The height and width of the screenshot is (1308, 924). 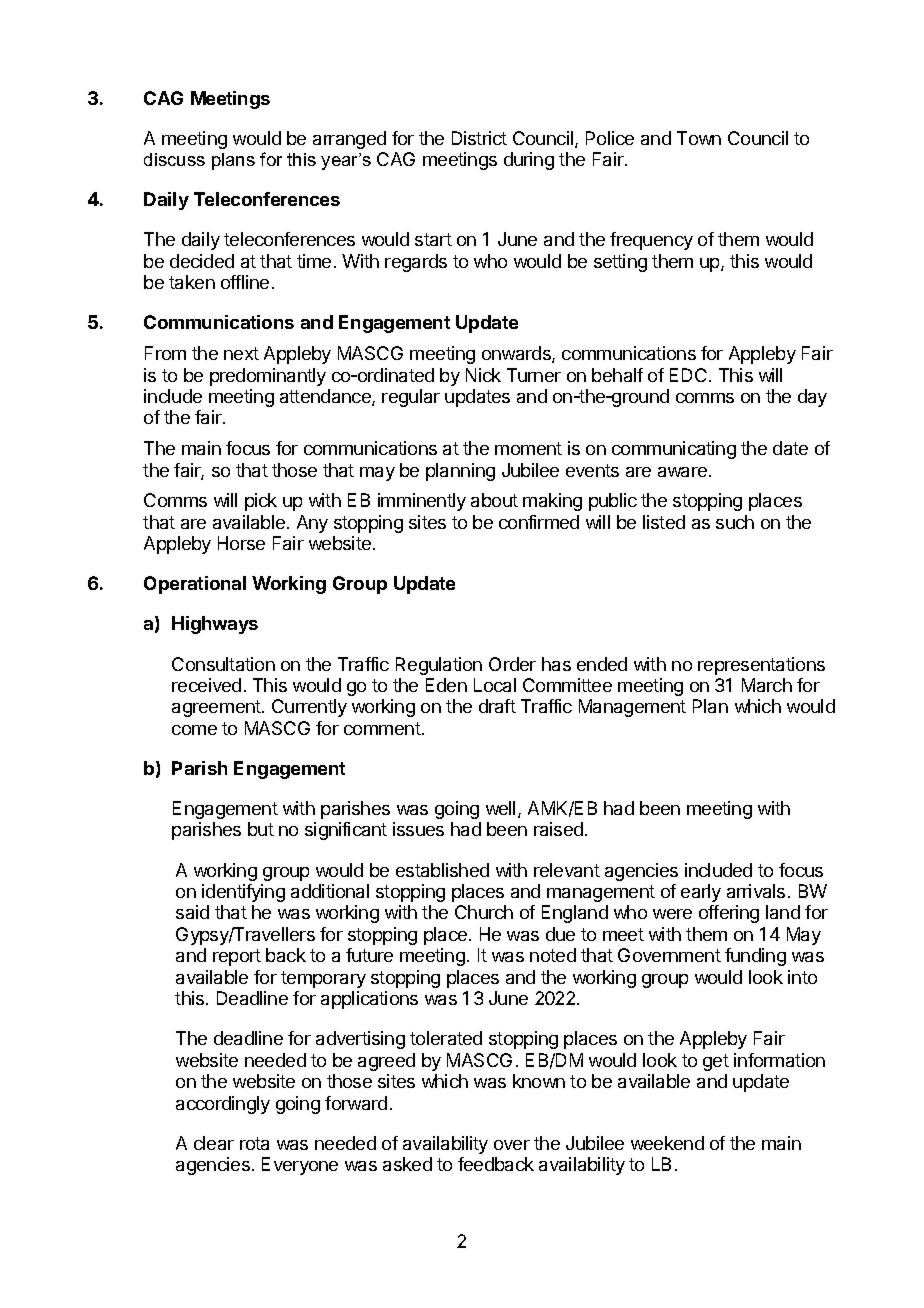 I want to click on District, so click(x=479, y=138).
